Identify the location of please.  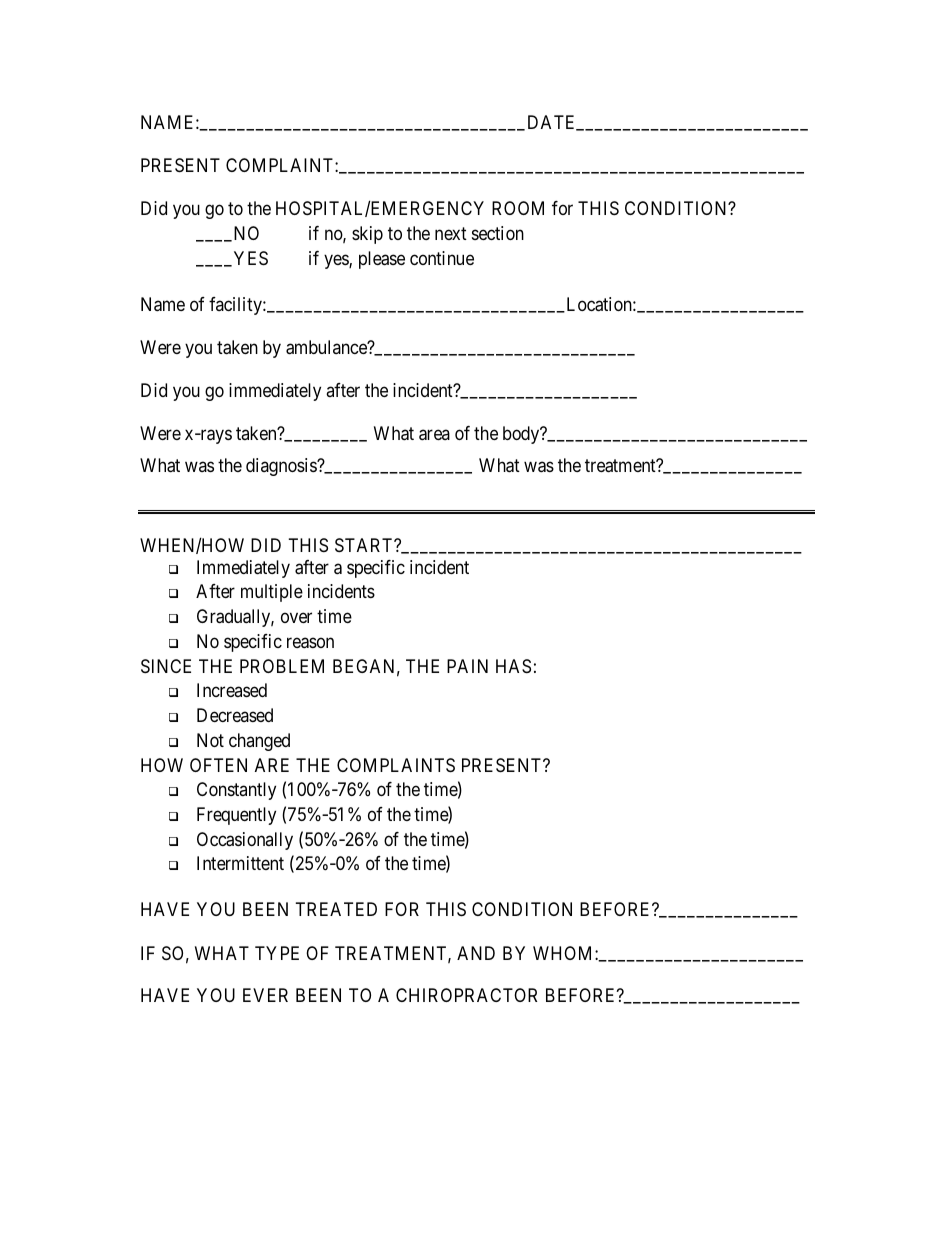
(382, 260).
